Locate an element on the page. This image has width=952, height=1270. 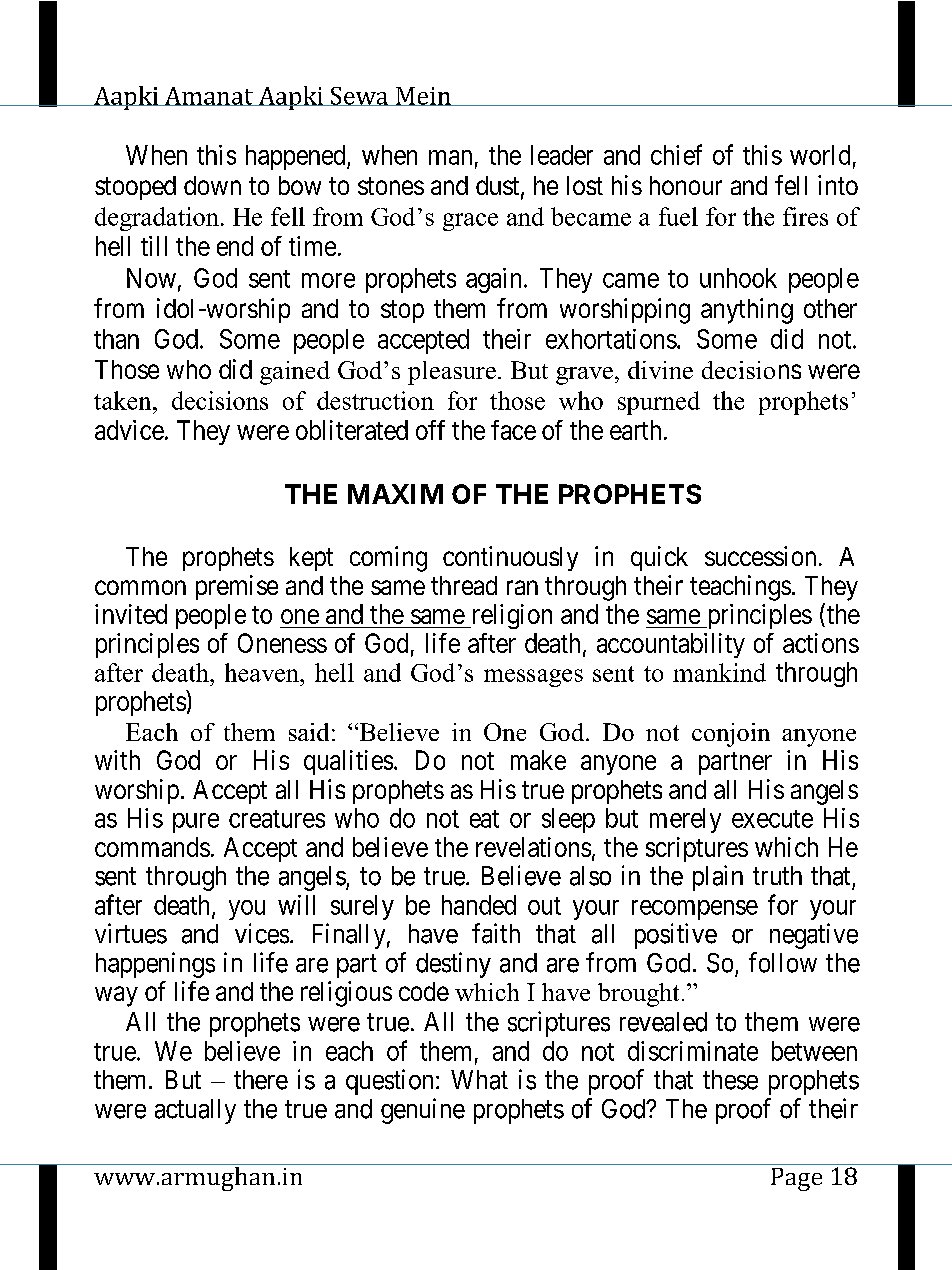
down is located at coordinates (212, 185).
